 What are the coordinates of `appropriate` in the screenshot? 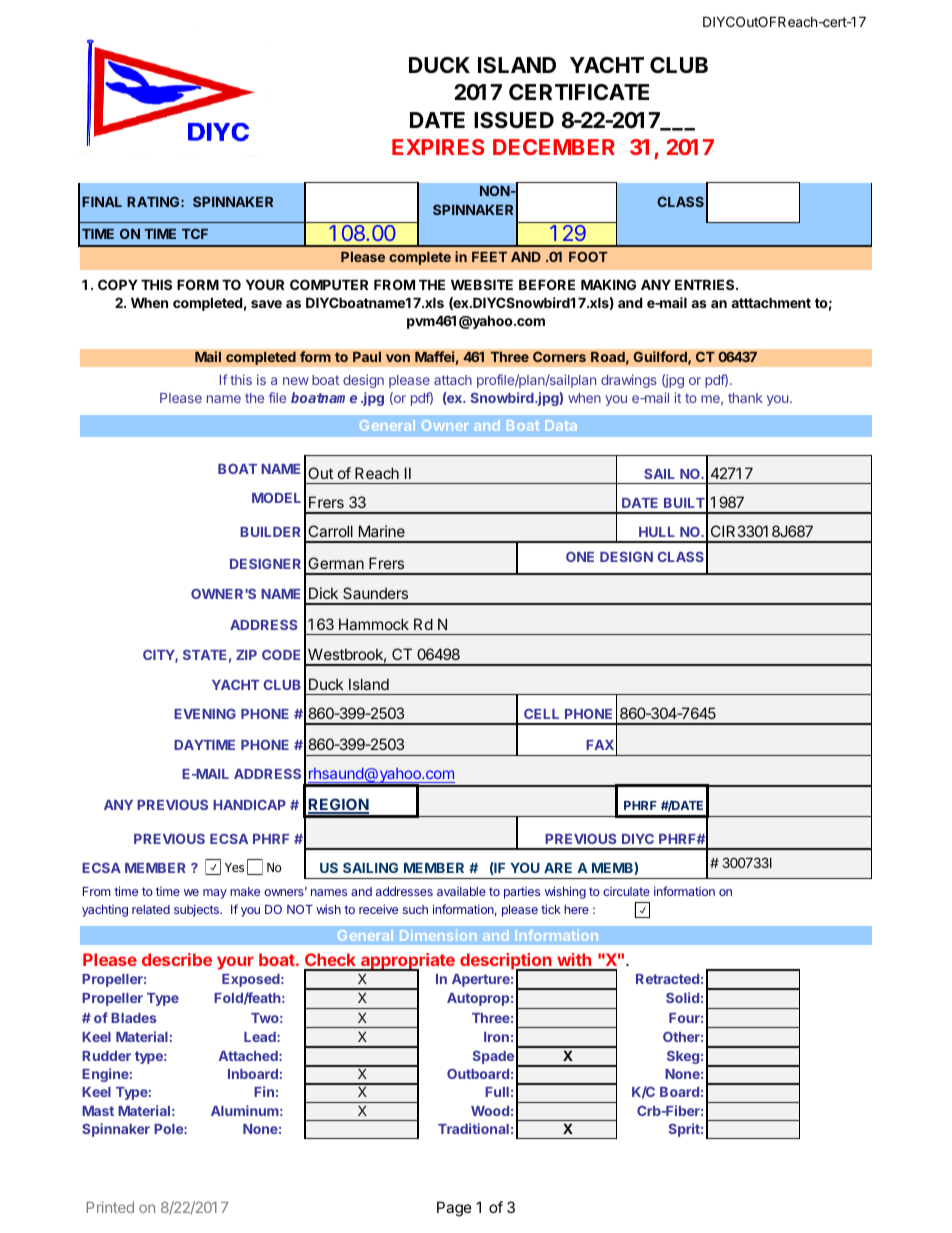 It's located at (407, 963).
